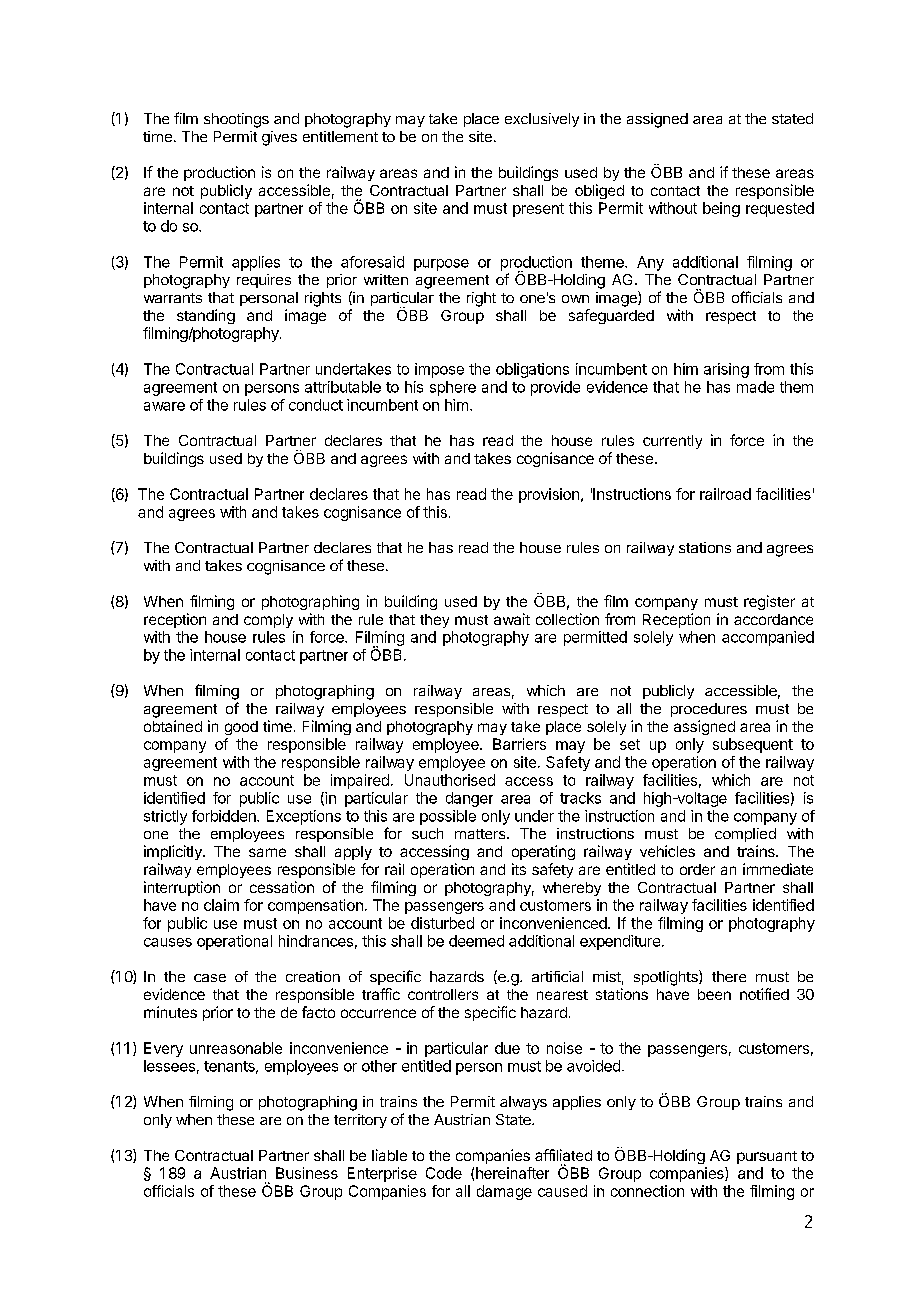 The image size is (924, 1308). Describe the element at coordinates (307, 1173) in the document. I see `Business` at that location.
